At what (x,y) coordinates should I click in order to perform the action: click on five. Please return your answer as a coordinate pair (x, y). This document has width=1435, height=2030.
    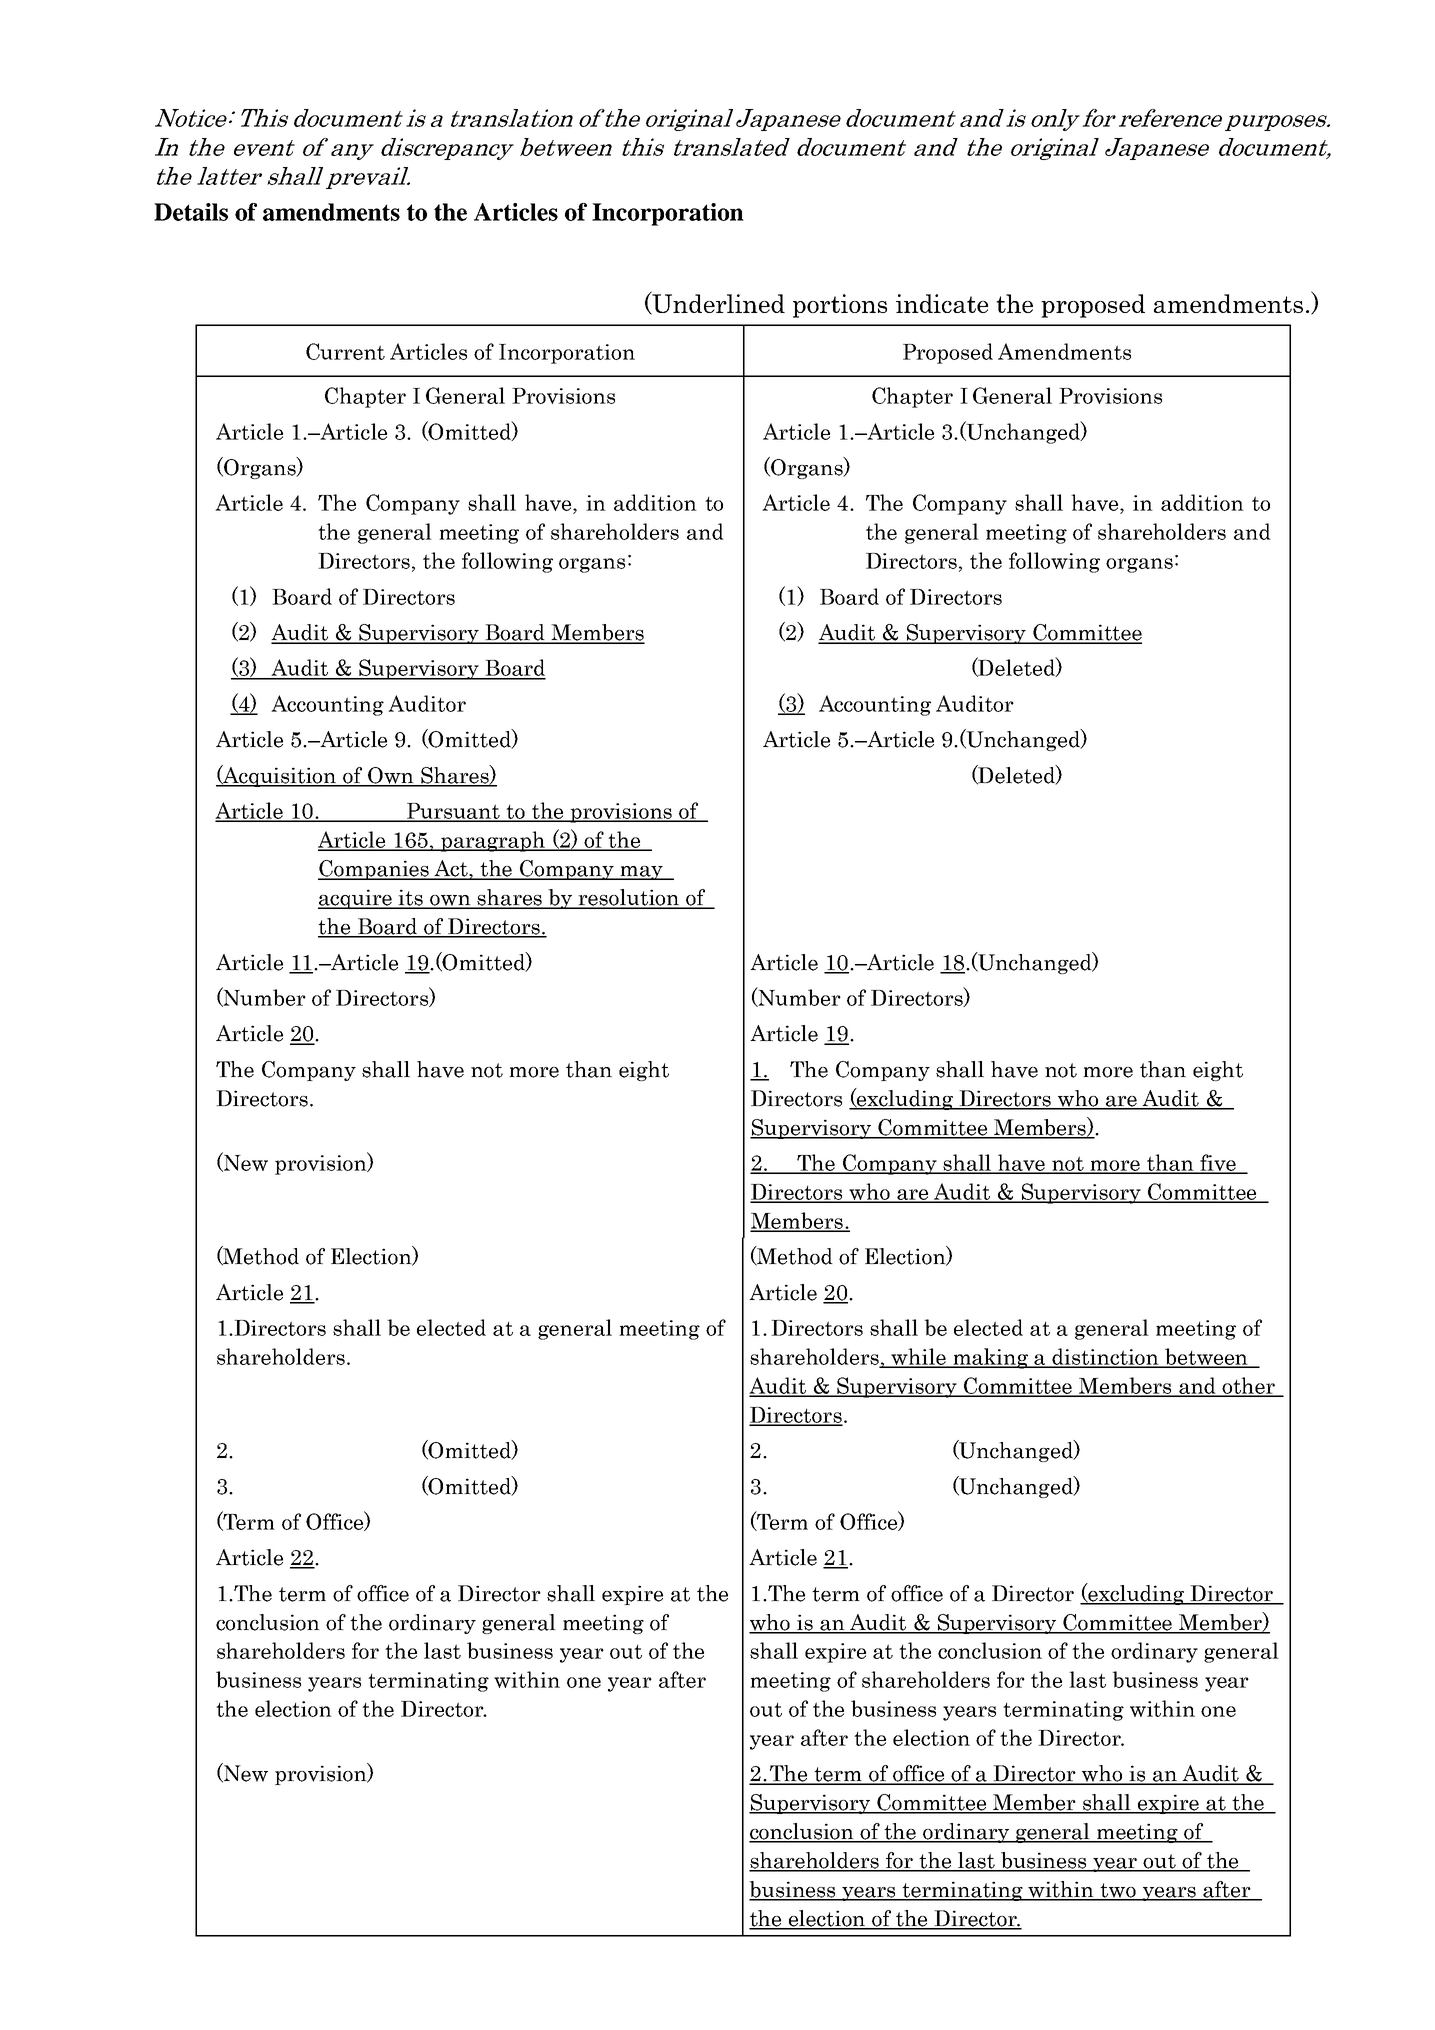
    Looking at the image, I should click on (1218, 1163).
